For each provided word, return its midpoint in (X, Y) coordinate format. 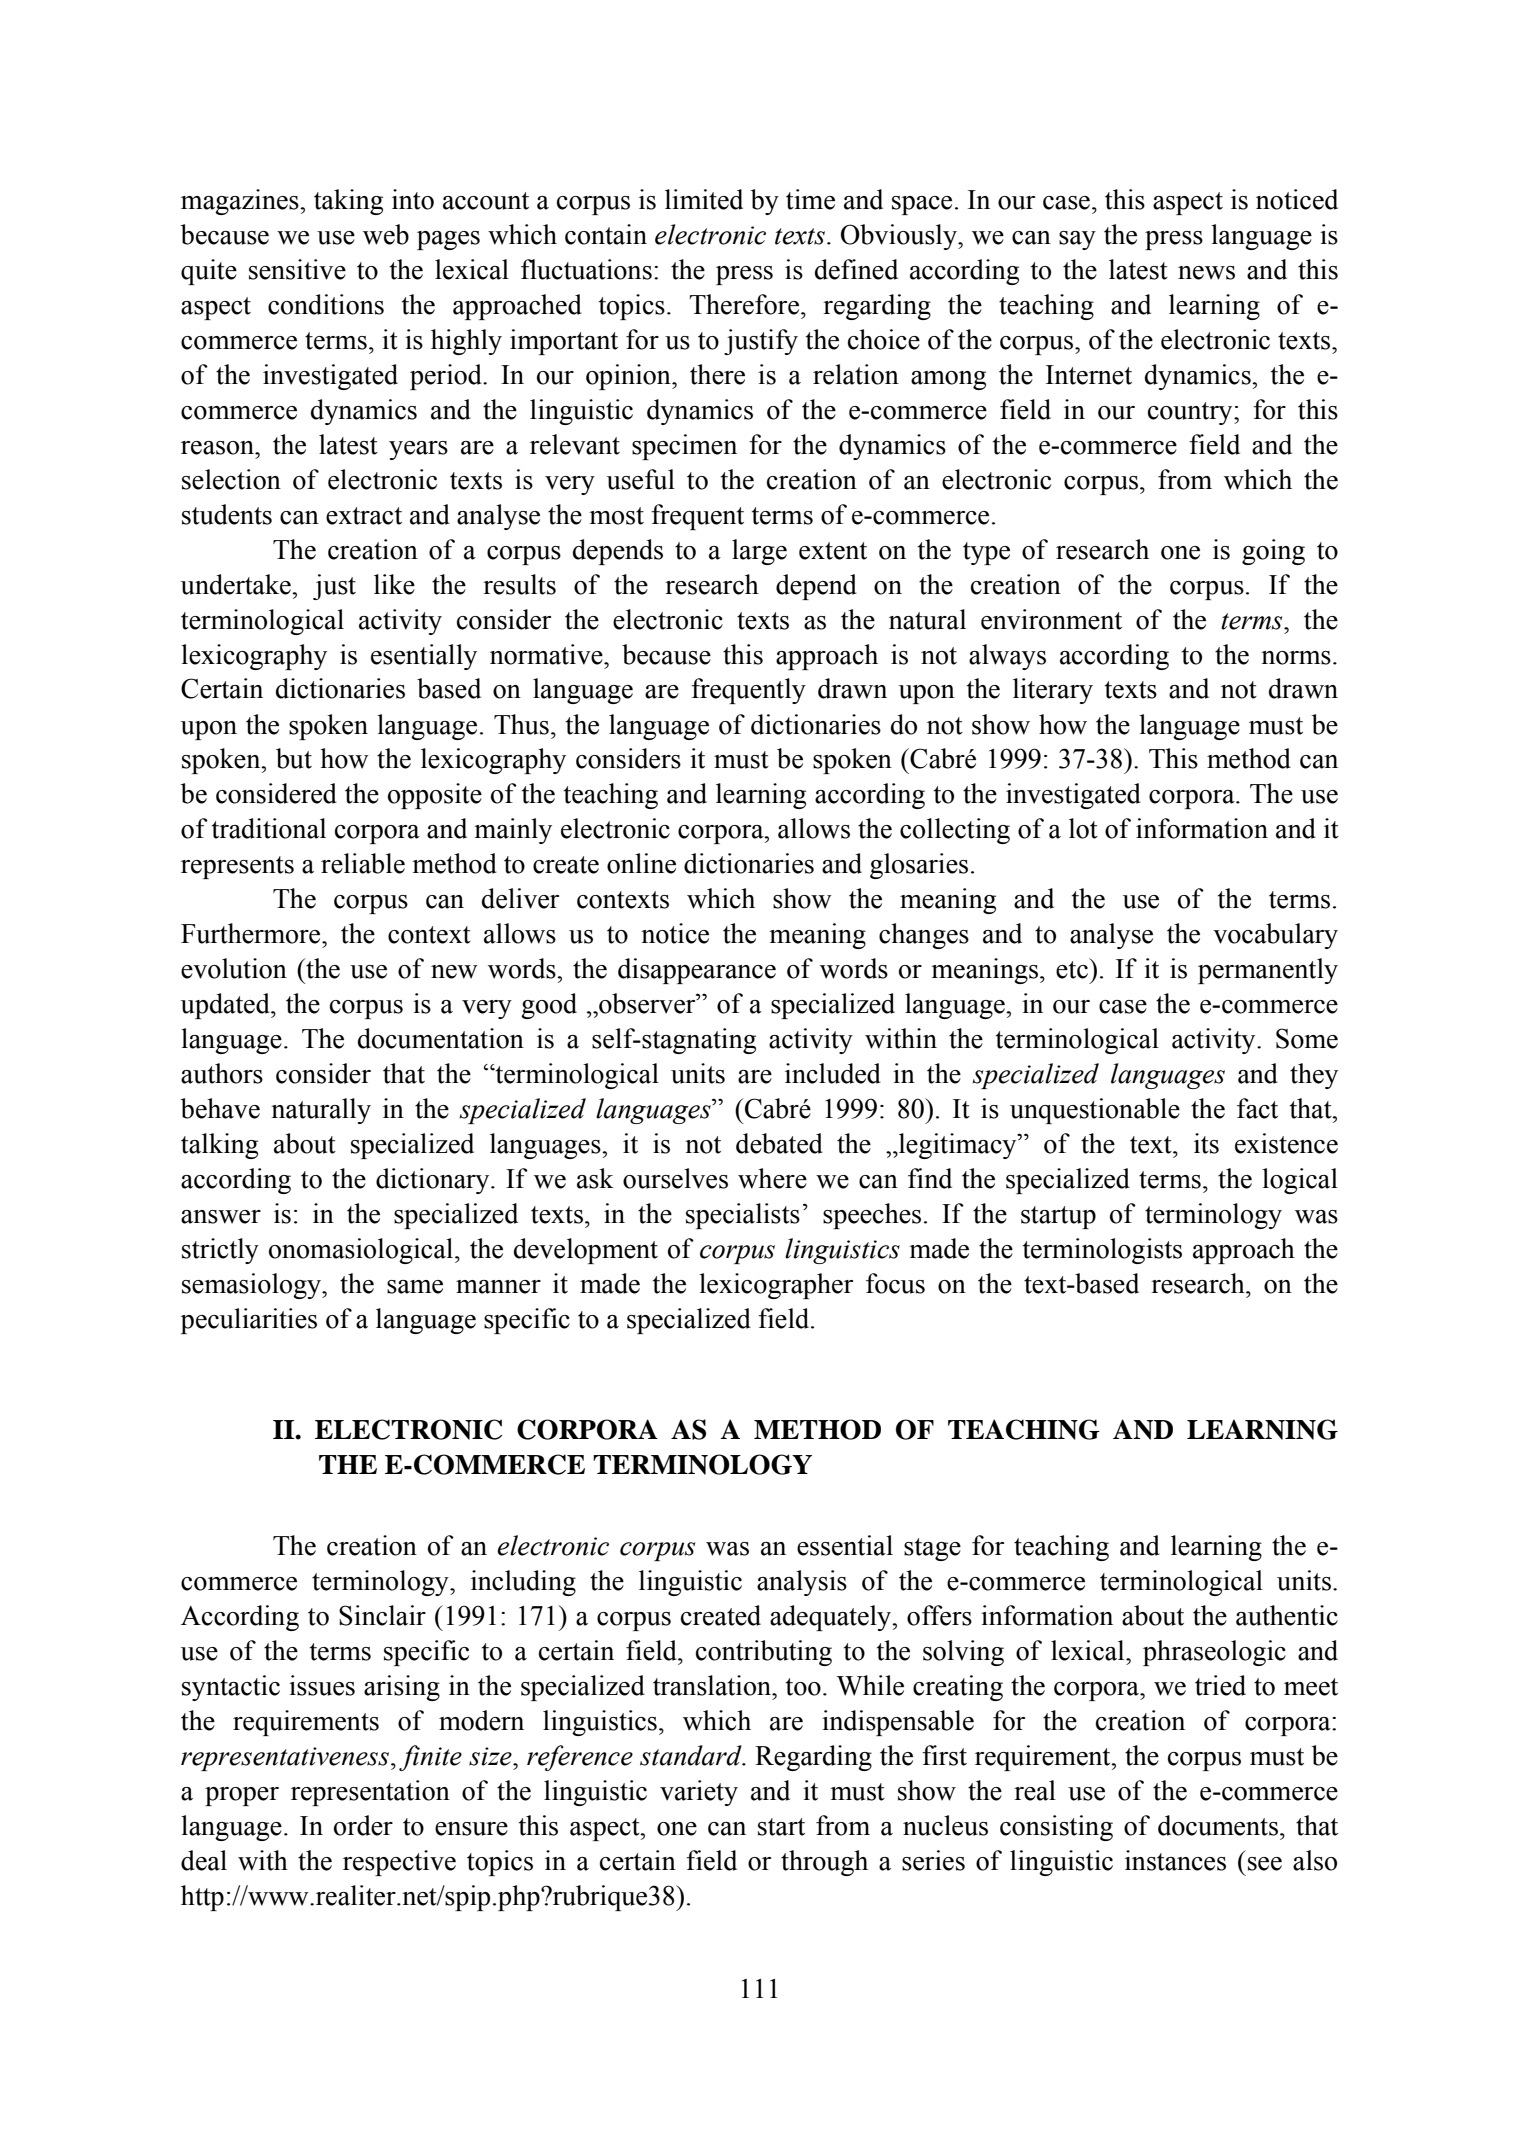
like (394, 584)
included (833, 1073)
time (810, 199)
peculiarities (249, 1321)
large (759, 552)
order (363, 1825)
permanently (1268, 971)
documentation (441, 1038)
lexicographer (776, 1286)
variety (699, 1793)
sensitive (297, 269)
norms (1296, 658)
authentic (1287, 1615)
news (1206, 273)
